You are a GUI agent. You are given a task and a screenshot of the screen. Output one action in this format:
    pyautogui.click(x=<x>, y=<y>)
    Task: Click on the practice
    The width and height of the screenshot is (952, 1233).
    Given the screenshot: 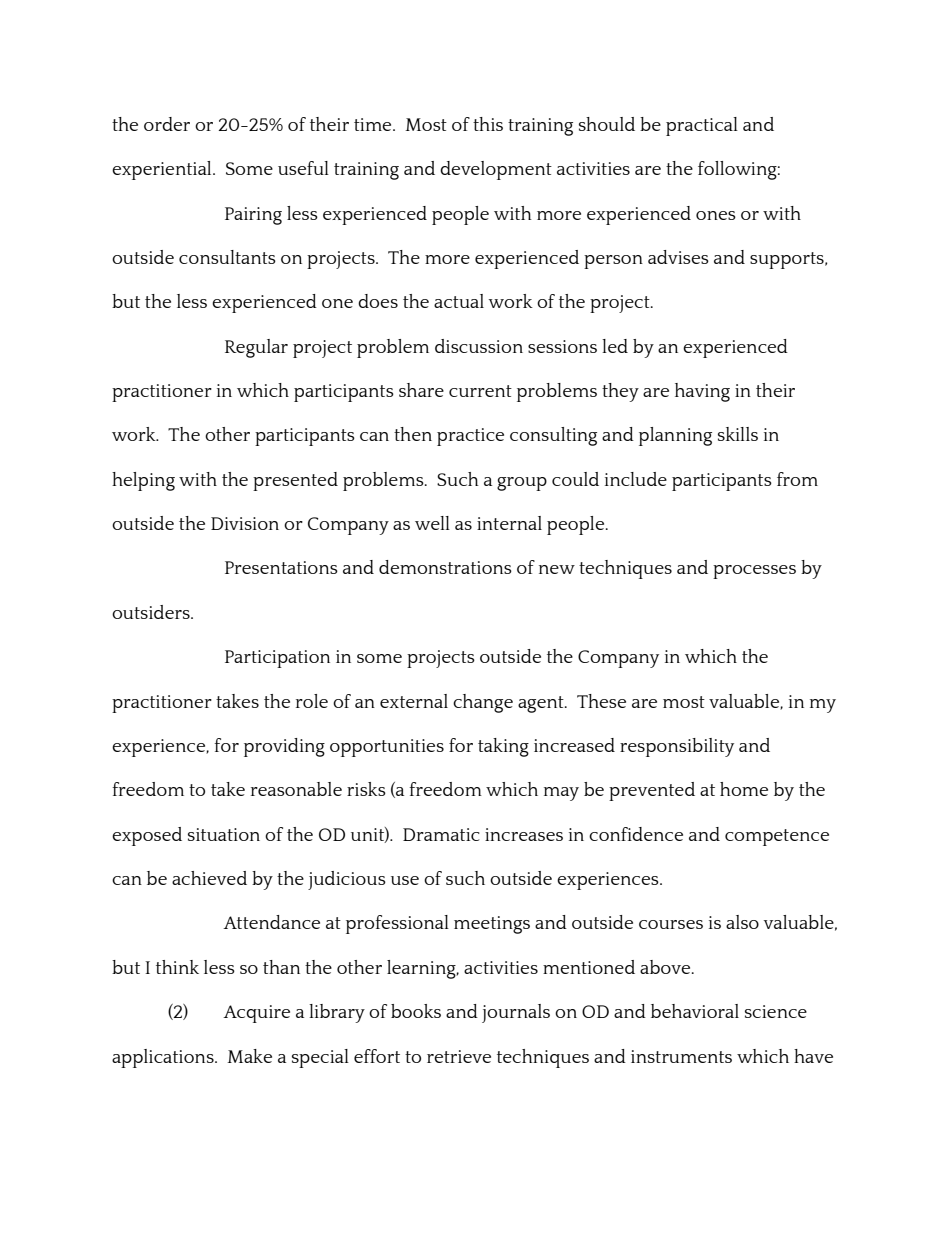 What is the action you would take?
    pyautogui.click(x=470, y=437)
